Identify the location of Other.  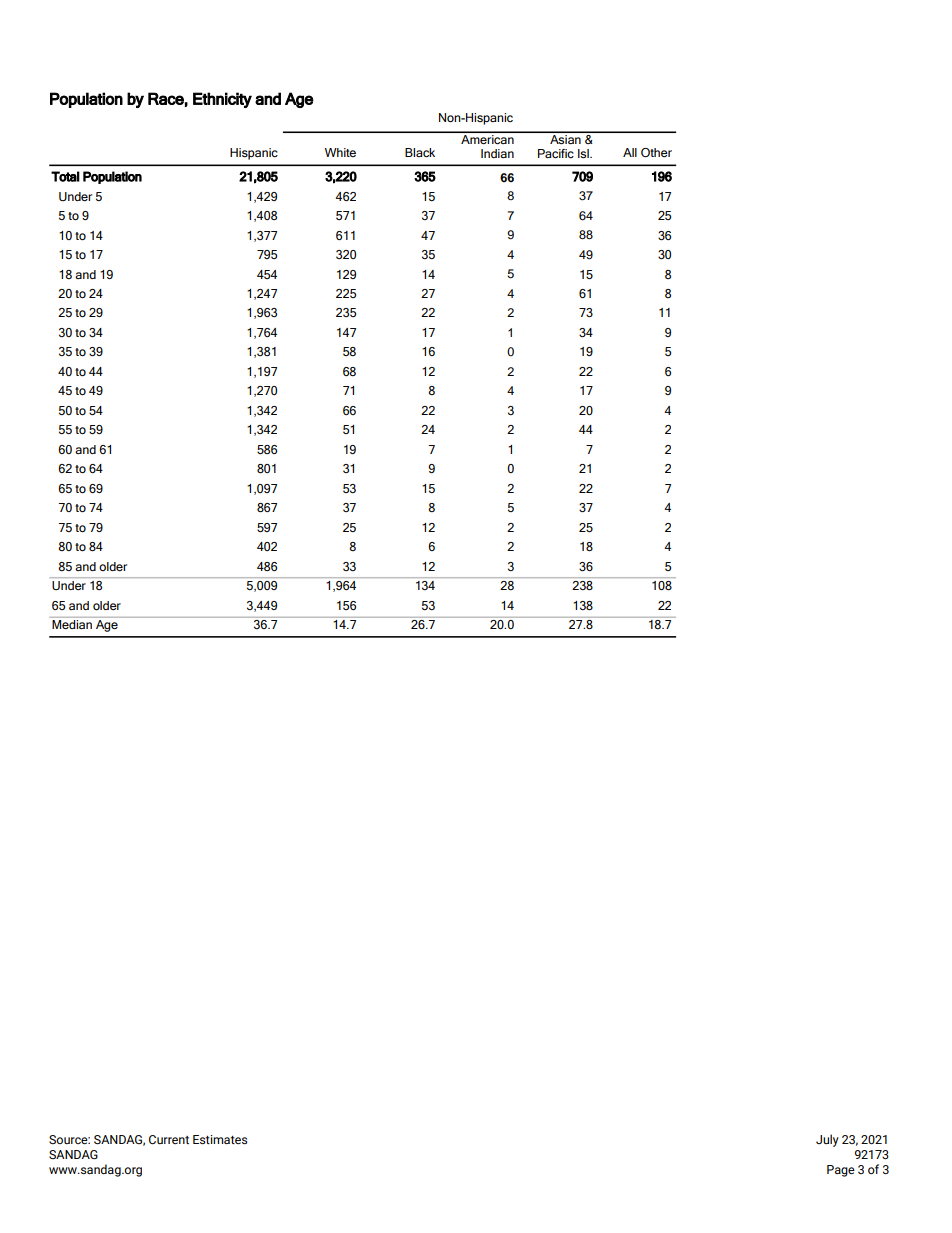
(656, 152).
